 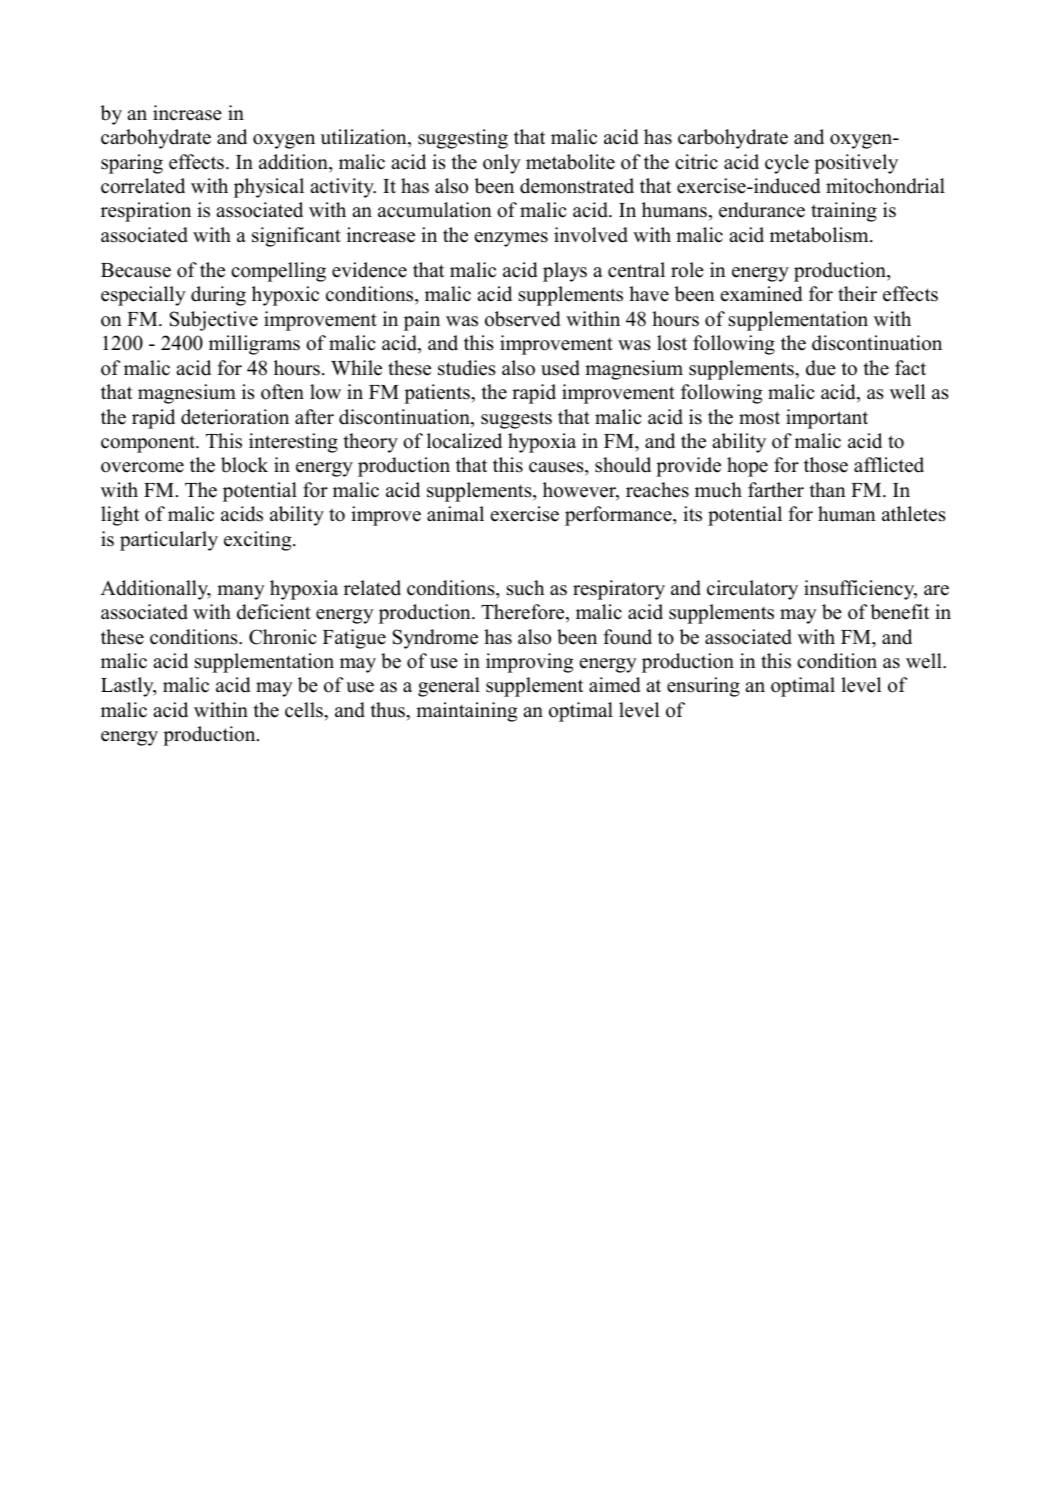 I want to click on cells, so click(x=305, y=710).
